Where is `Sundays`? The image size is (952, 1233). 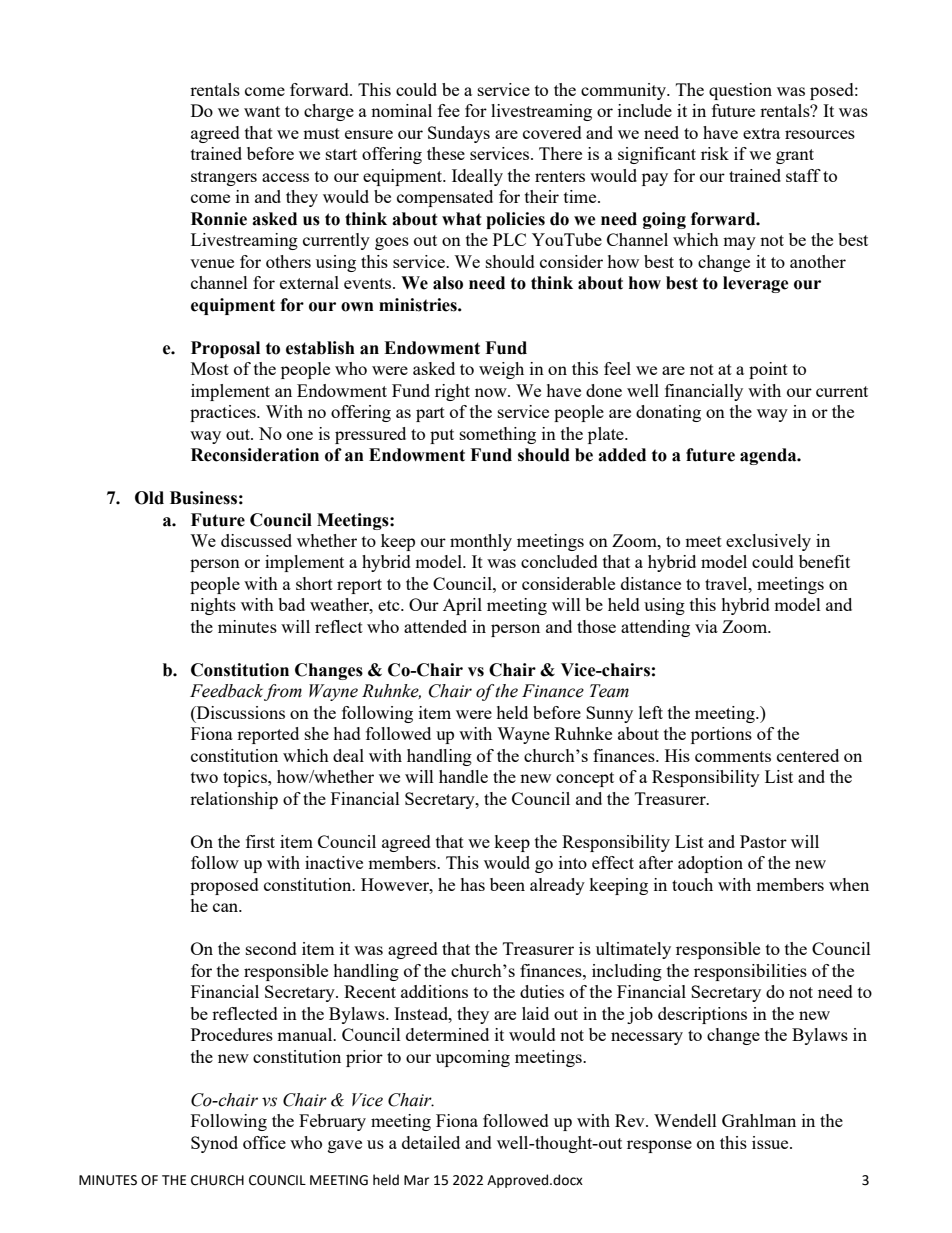 Sundays is located at coordinates (459, 134).
